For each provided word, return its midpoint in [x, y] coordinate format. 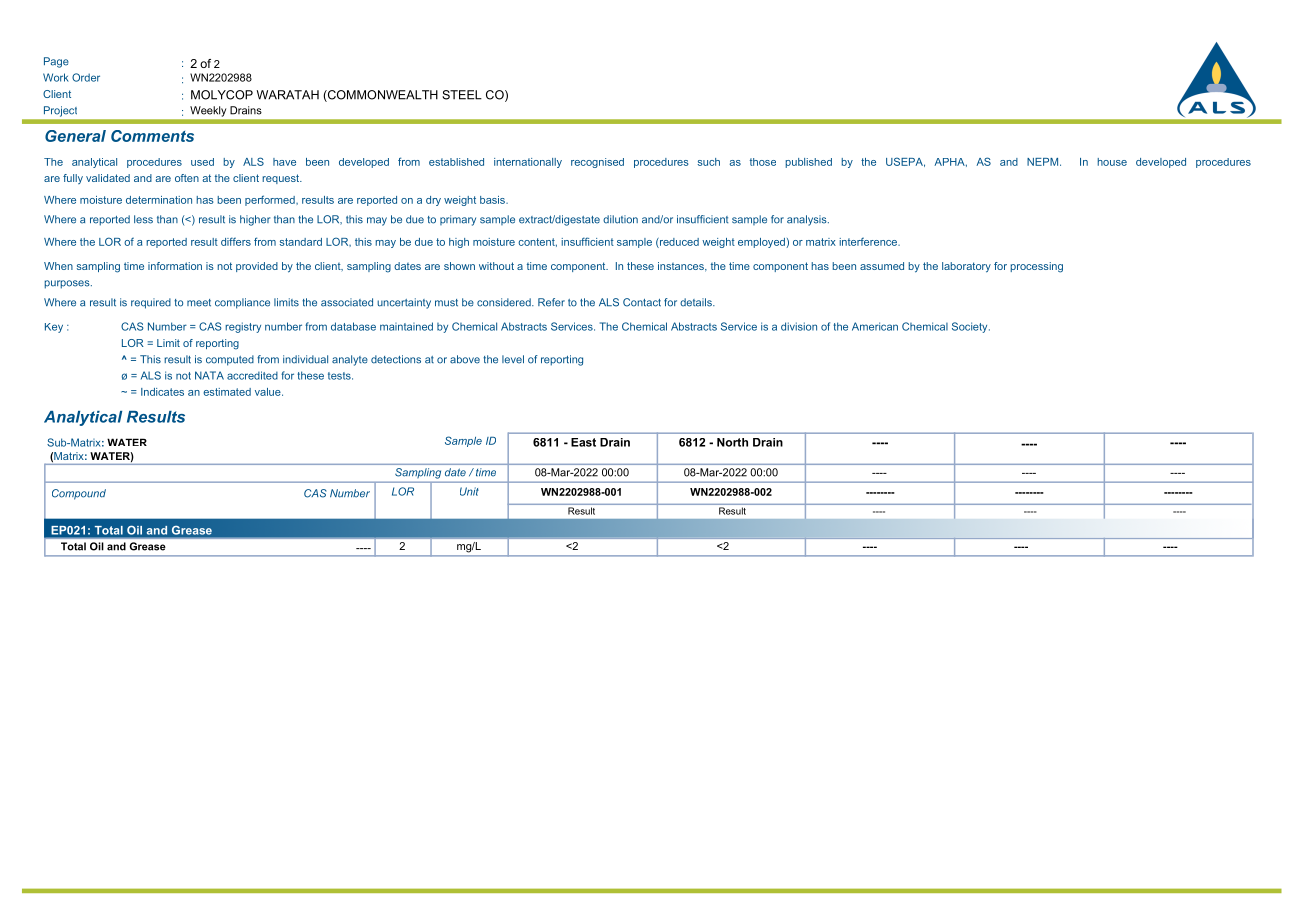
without [496, 266]
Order [86, 77]
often [187, 178]
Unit [469, 491]
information [175, 266]
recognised [597, 163]
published [808, 163]
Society [971, 327]
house [1112, 162]
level [513, 359]
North [732, 442]
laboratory [966, 267]
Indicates [162, 392]
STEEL [462, 95]
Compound [79, 494]
